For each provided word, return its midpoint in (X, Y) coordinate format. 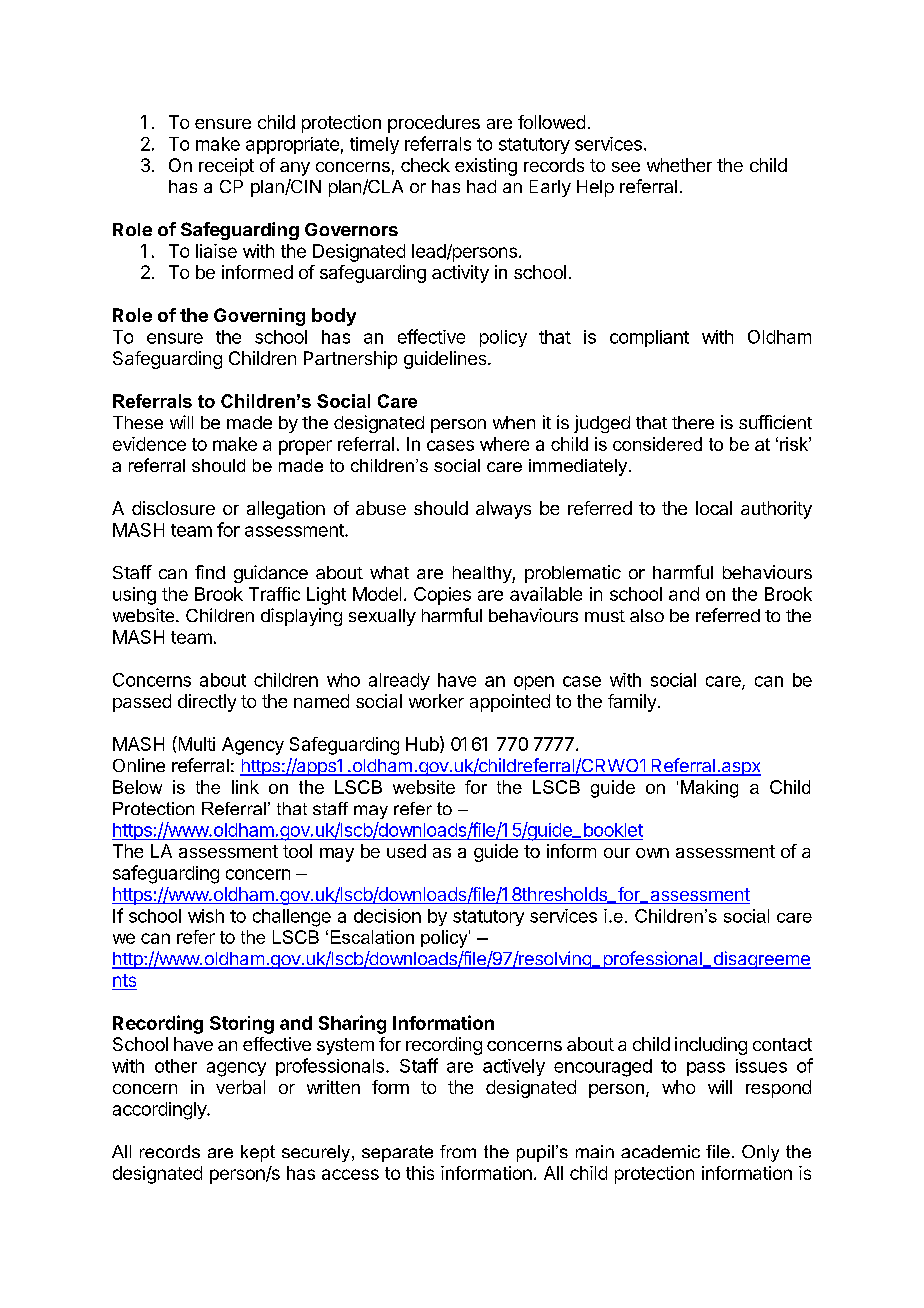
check (425, 165)
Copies (442, 596)
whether (679, 165)
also (647, 615)
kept (258, 1153)
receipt (226, 167)
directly (207, 703)
